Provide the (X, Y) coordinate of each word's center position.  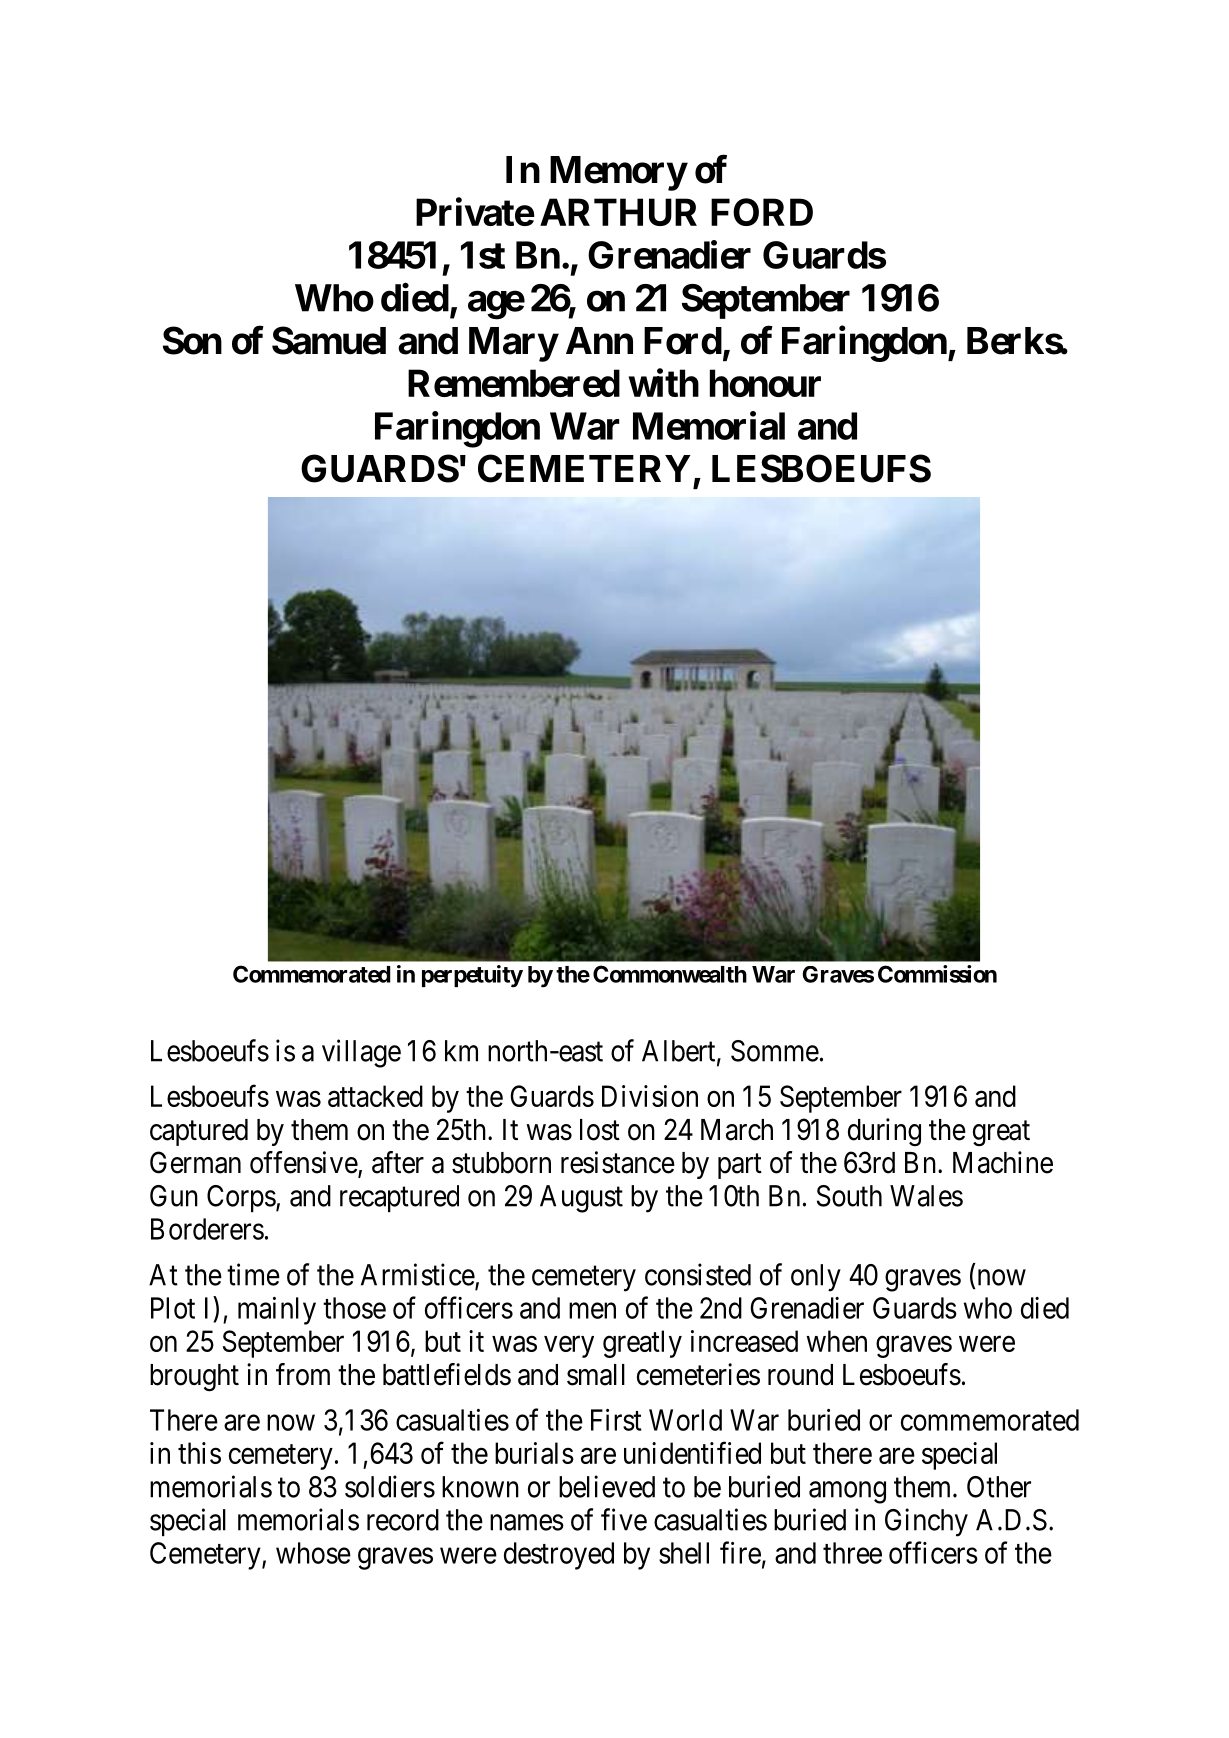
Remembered (514, 383)
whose (313, 1553)
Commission (937, 974)
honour (765, 383)
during (884, 1132)
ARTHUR (618, 212)
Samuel (329, 340)
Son (192, 340)
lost (600, 1130)
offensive (304, 1163)
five (624, 1519)
